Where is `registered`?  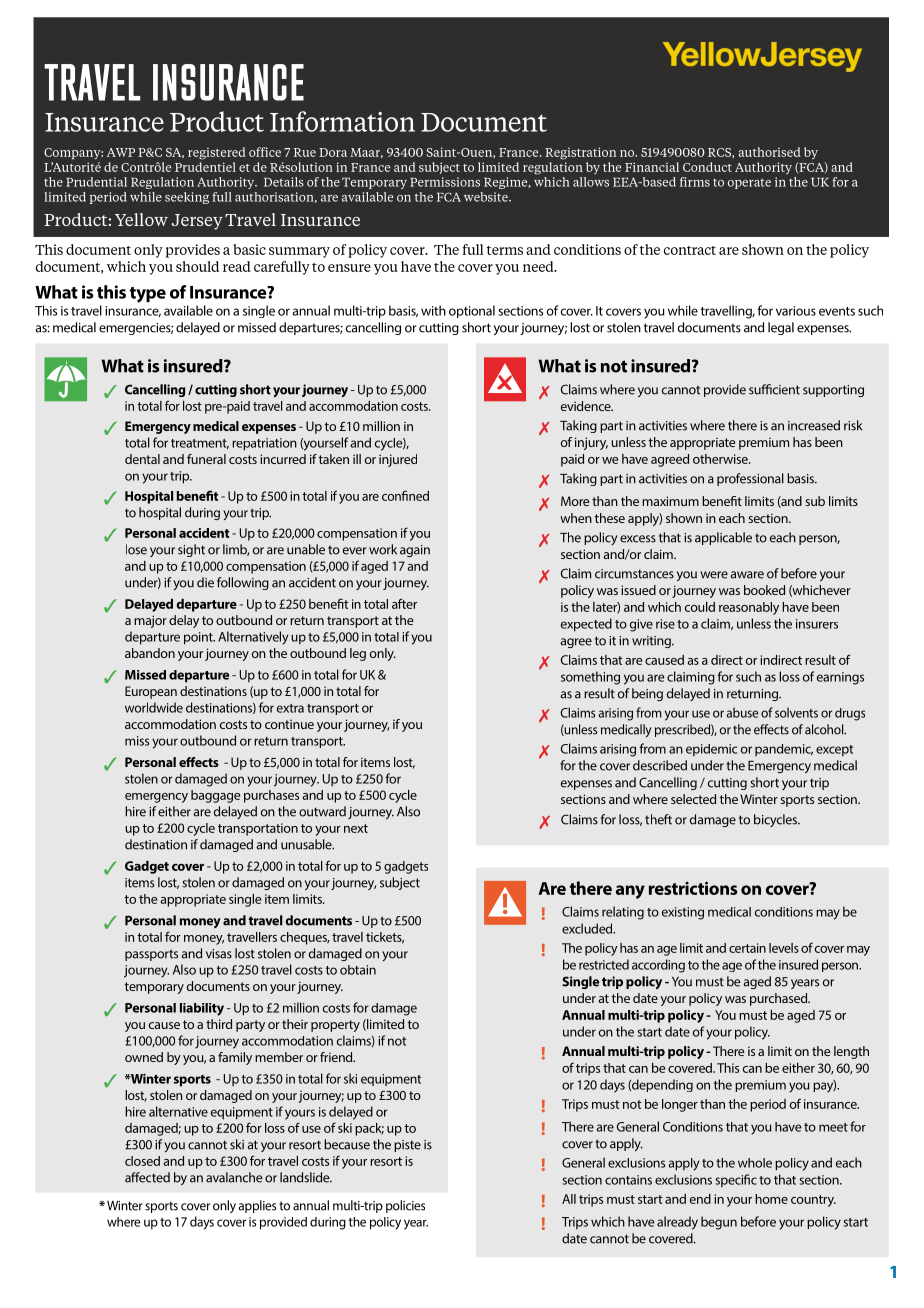
registered is located at coordinates (217, 153).
